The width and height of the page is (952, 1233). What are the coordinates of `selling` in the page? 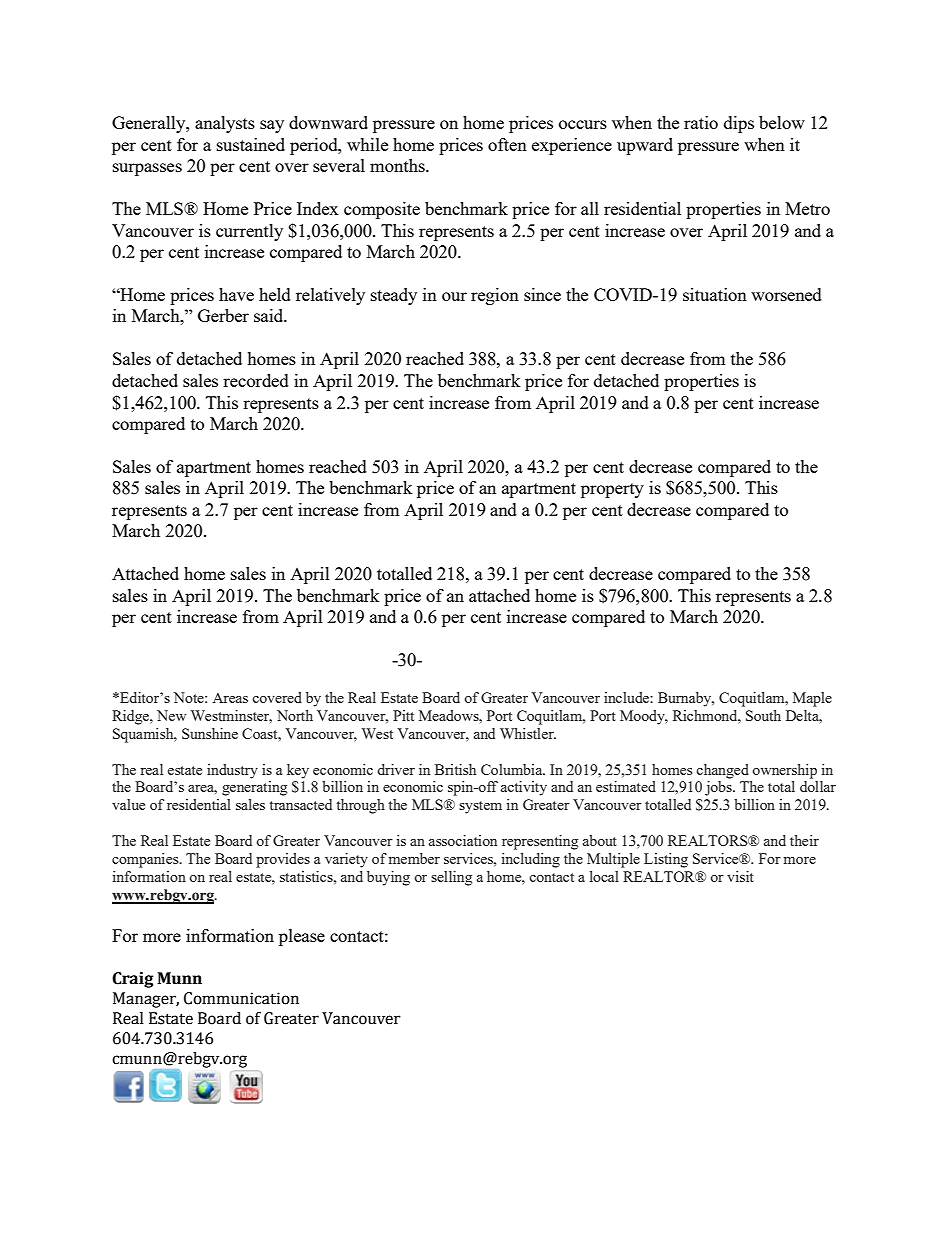 It's located at (451, 878).
